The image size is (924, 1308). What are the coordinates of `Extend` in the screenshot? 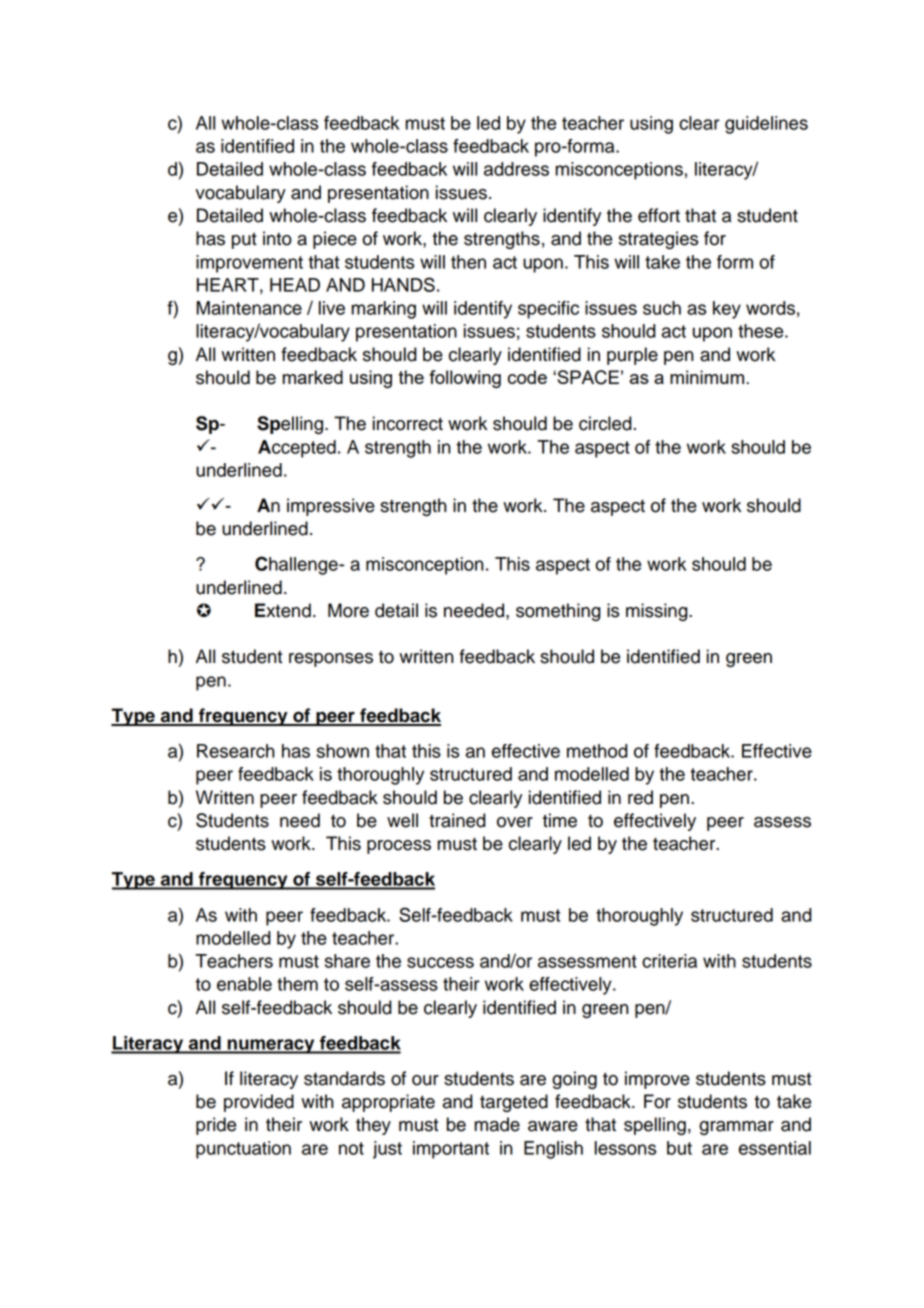 It's located at (283, 610).
